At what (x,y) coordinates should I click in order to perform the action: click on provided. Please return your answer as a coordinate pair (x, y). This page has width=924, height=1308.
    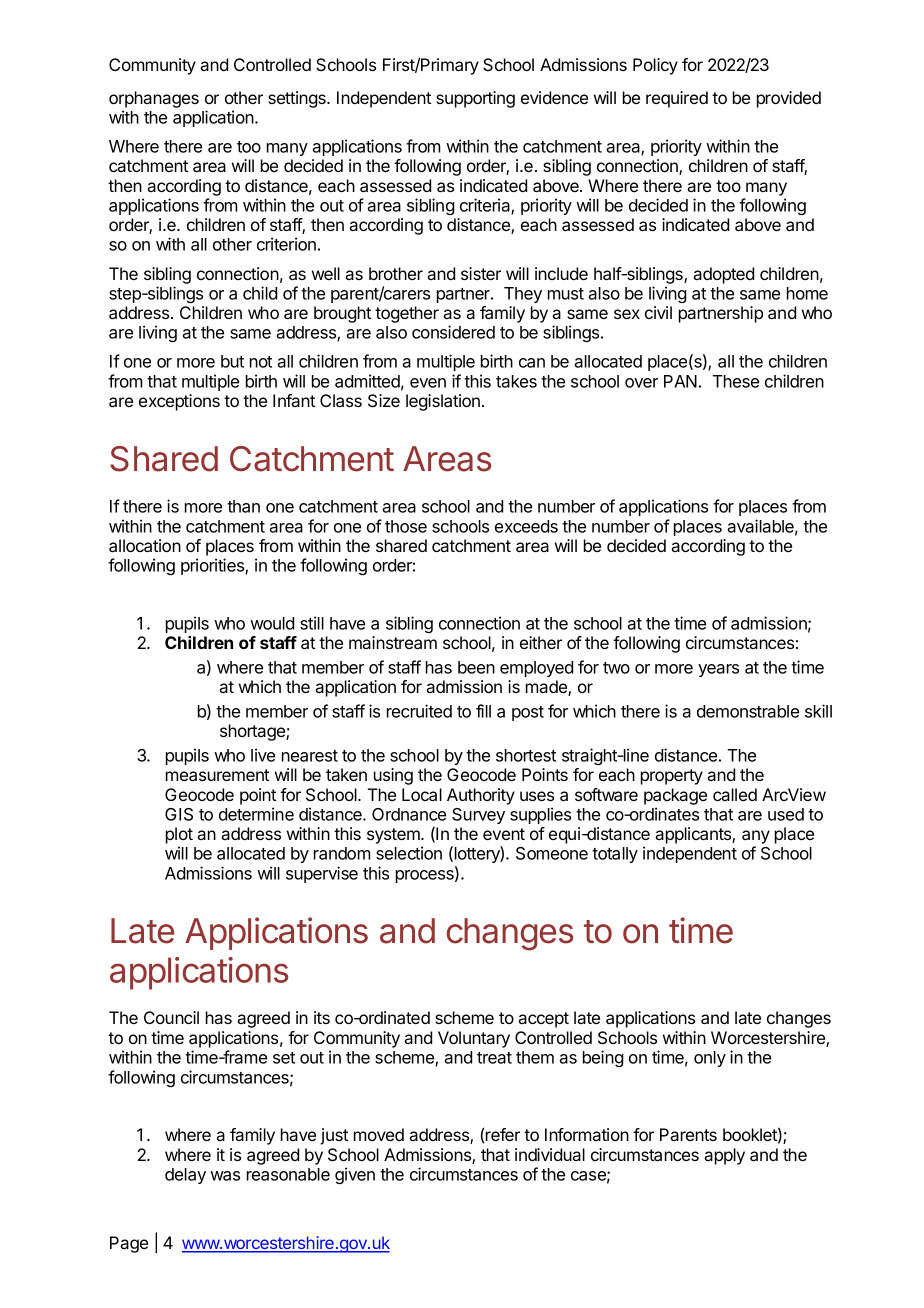
    Looking at the image, I should click on (789, 99).
